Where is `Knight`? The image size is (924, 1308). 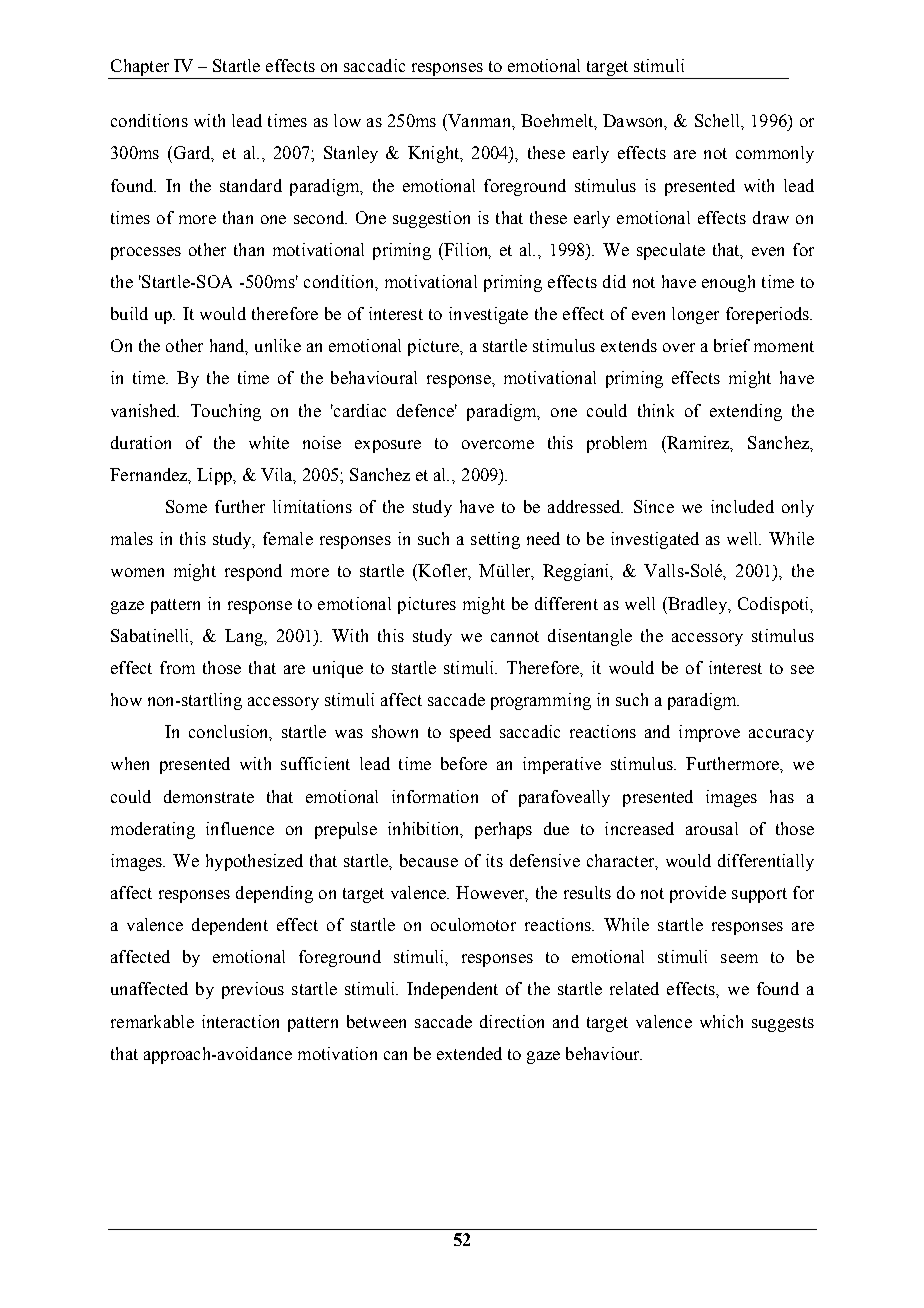
Knight is located at coordinates (435, 154).
